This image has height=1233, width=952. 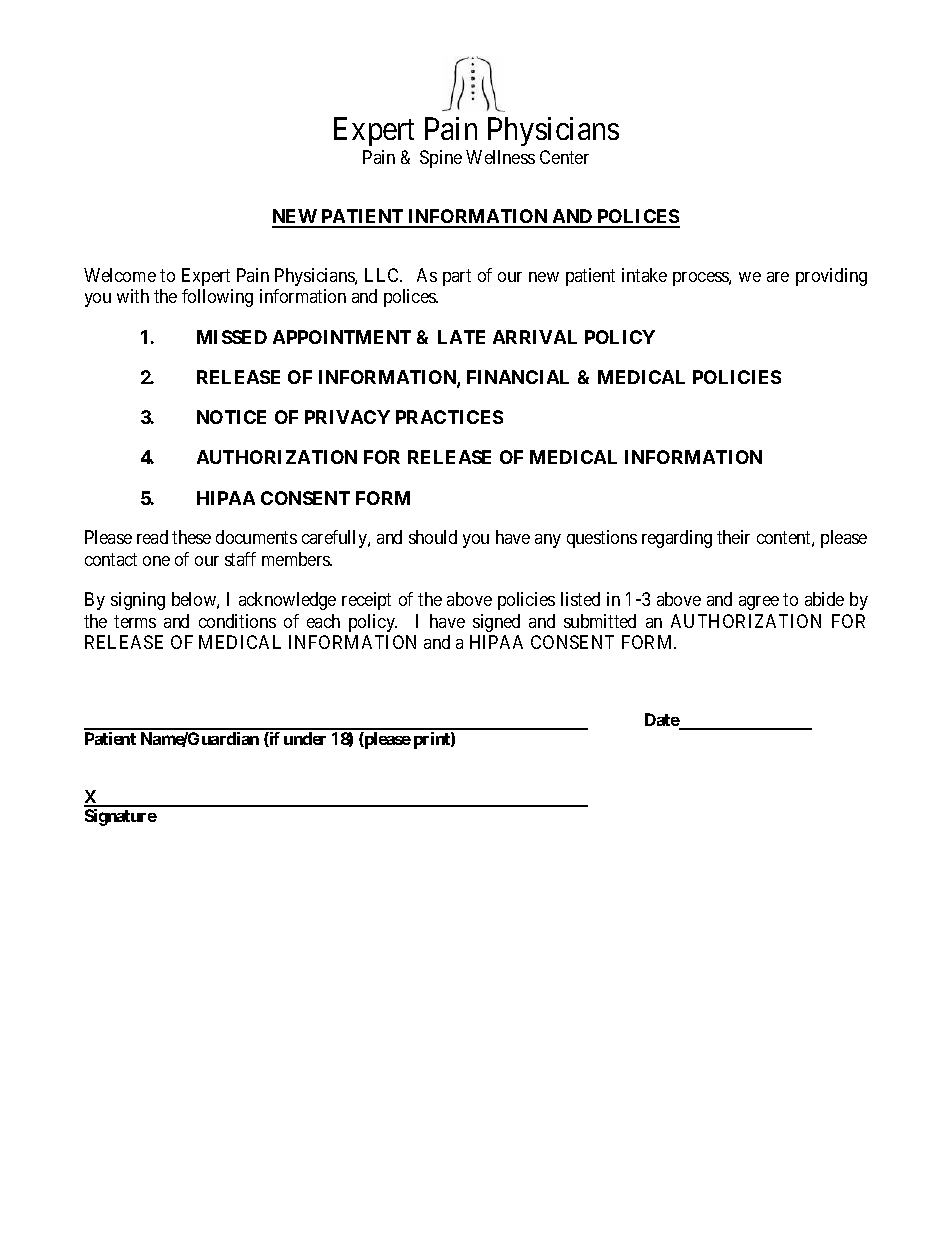 What do you see at coordinates (237, 621) in the image?
I see `conditions` at bounding box center [237, 621].
